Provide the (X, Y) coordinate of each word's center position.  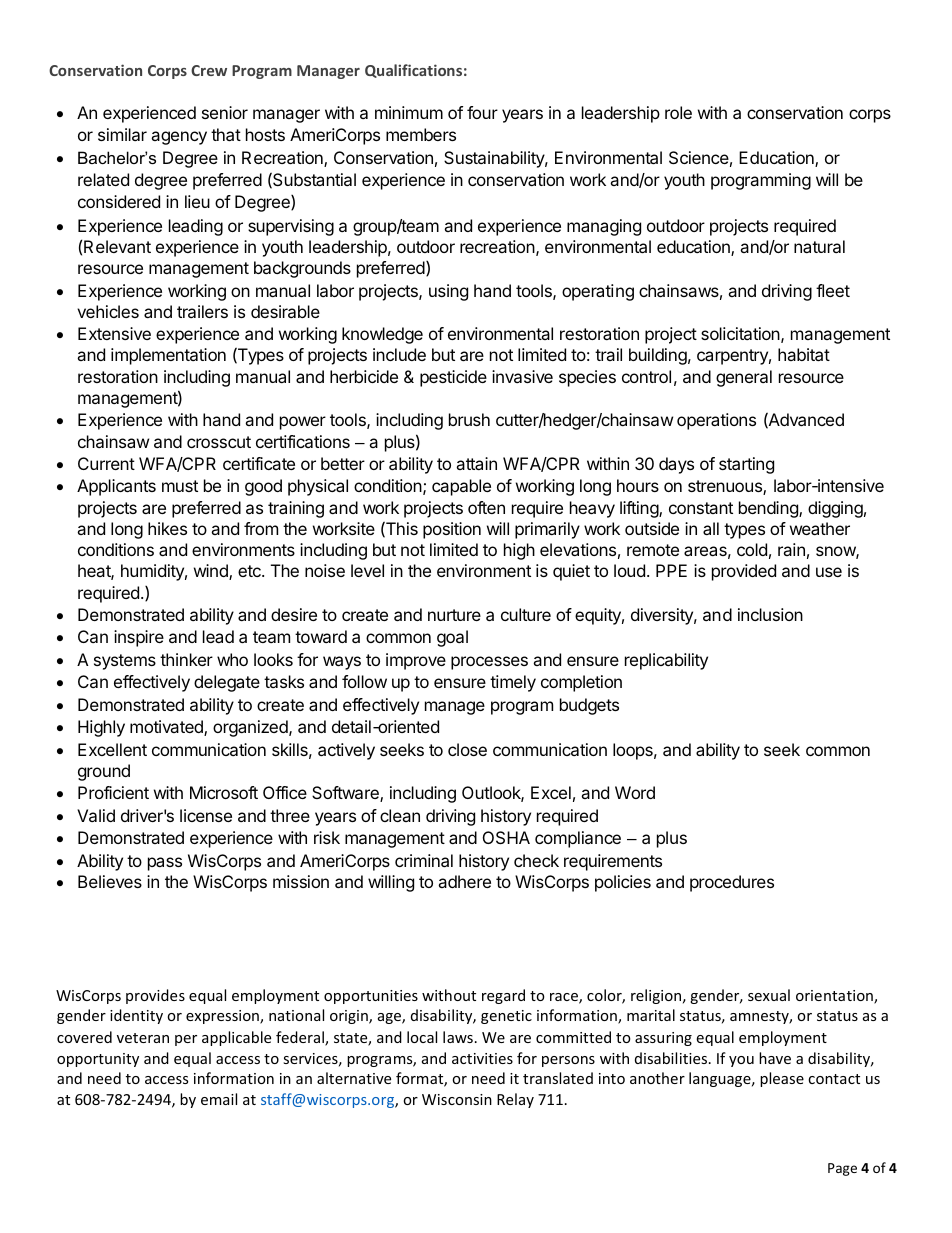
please (782, 1079)
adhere (464, 881)
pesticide (453, 378)
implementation (168, 356)
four (482, 112)
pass (165, 864)
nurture (454, 615)
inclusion (770, 614)
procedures (732, 883)
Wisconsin (457, 1099)
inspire (139, 638)
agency (179, 138)
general (744, 378)
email (219, 1099)
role (678, 112)
